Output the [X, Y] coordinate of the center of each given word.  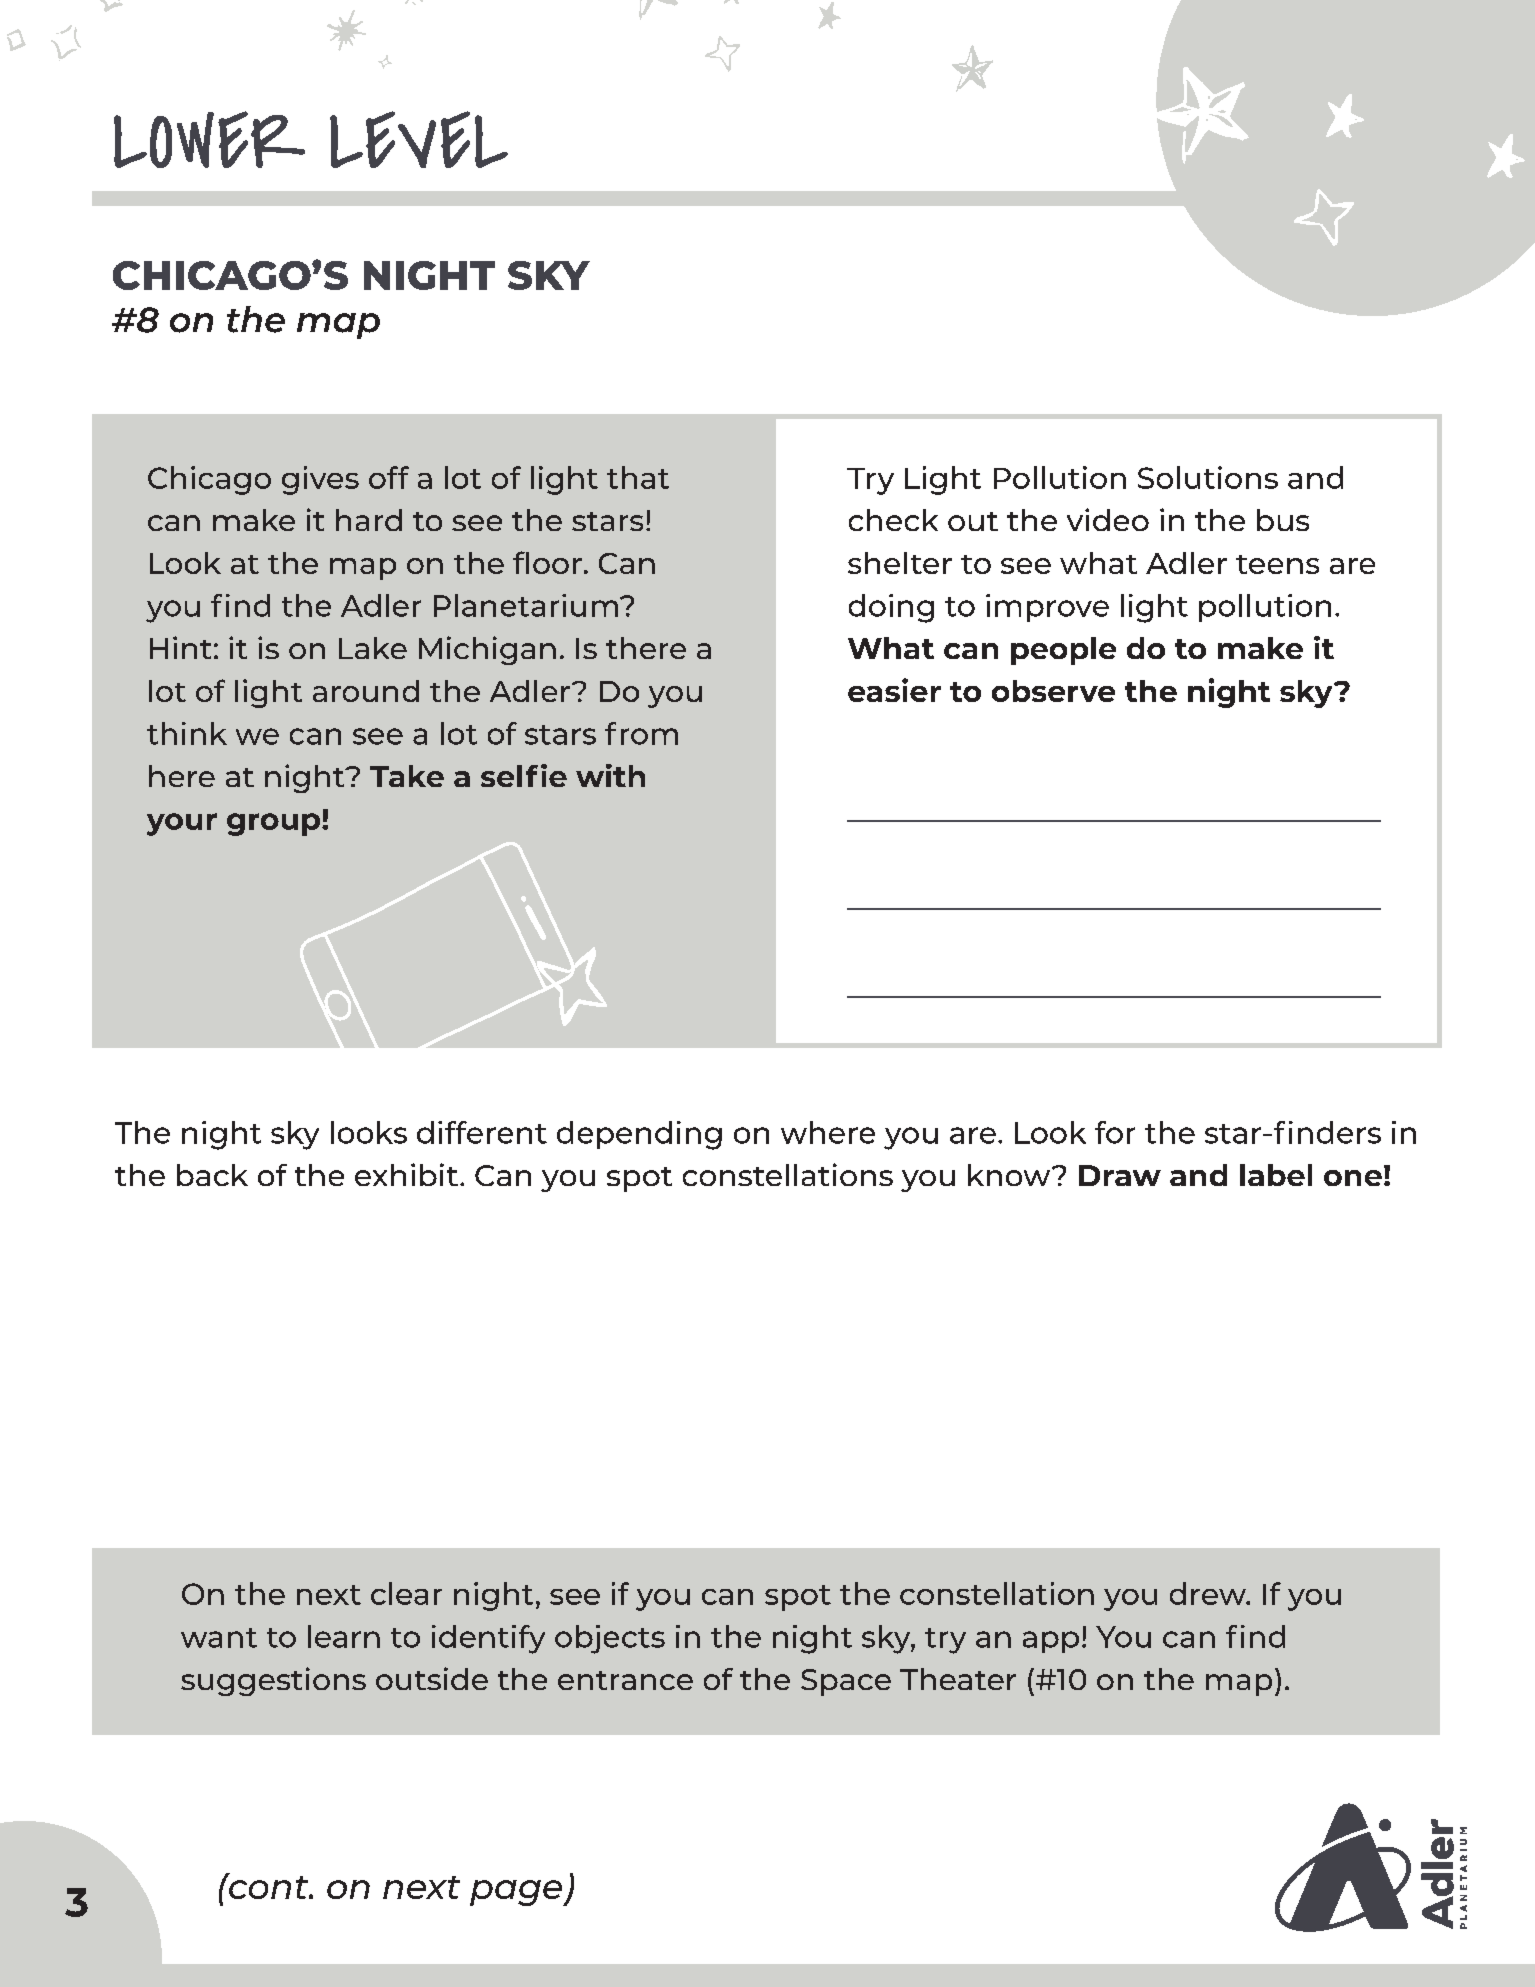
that [638, 477]
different [482, 1132]
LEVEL [419, 139]
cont [268, 1886]
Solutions [1208, 477]
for [1115, 1132]
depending [639, 1135]
